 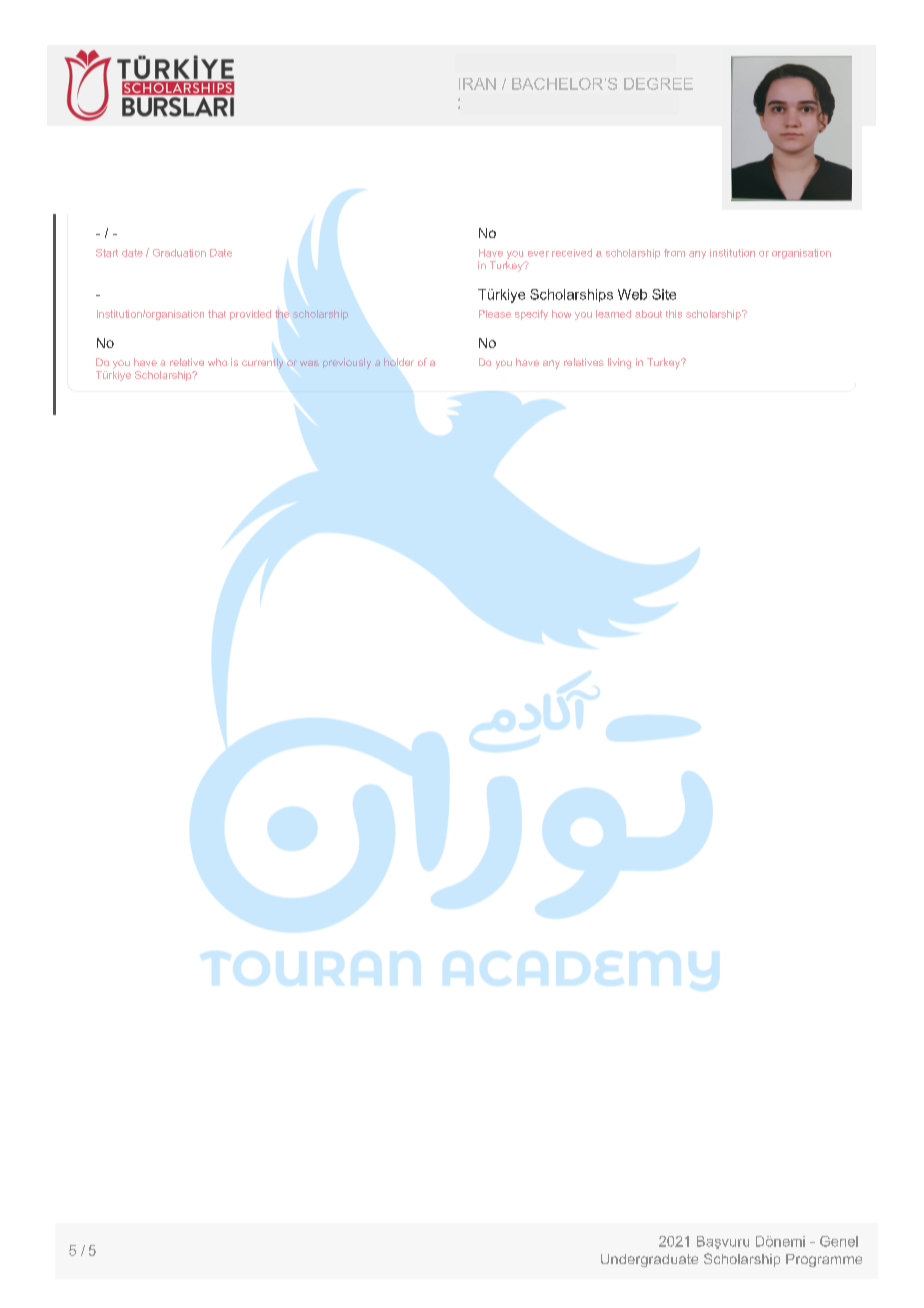 I want to click on IRAN, so click(x=477, y=84).
